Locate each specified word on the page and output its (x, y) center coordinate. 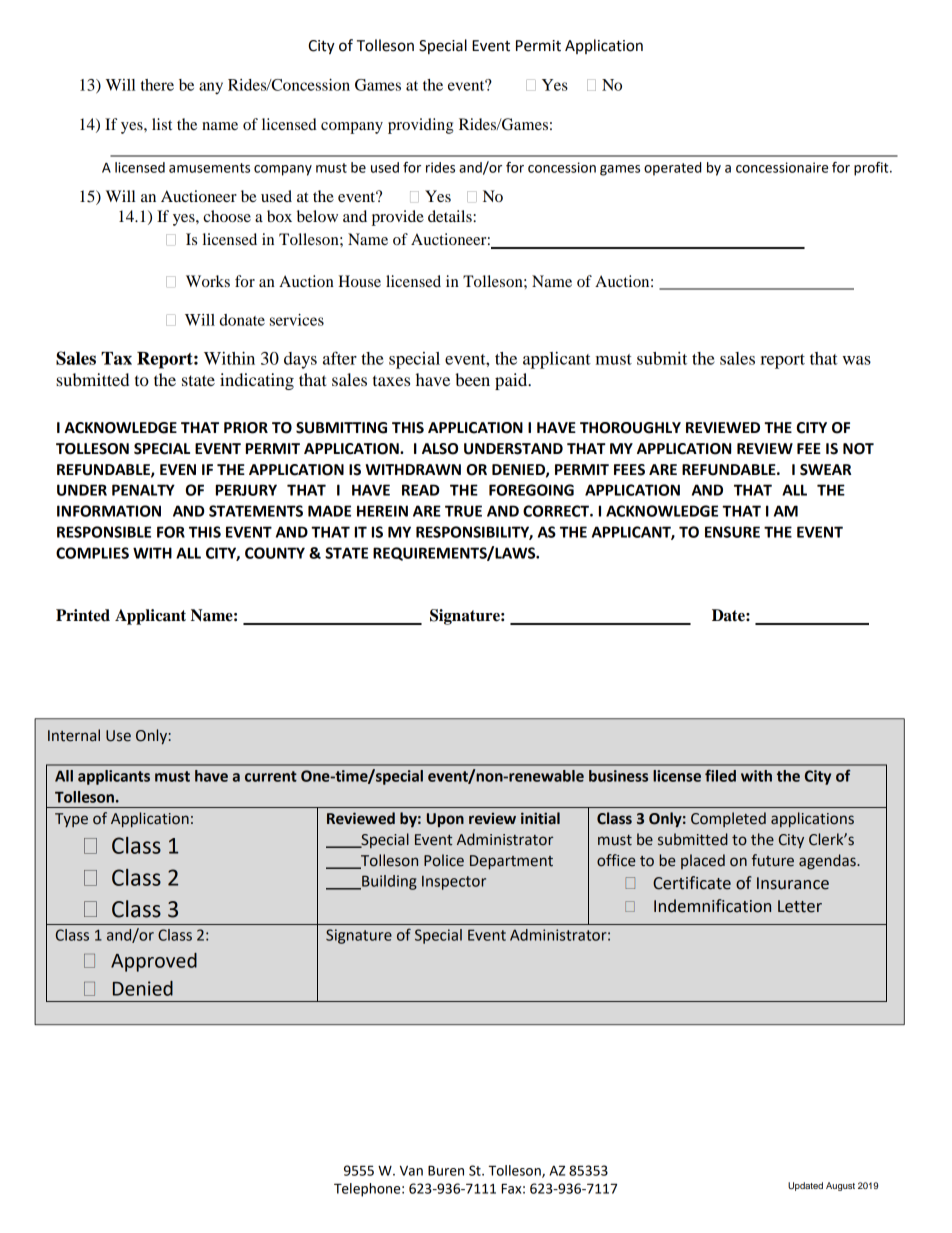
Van (411, 1171)
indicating (257, 381)
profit (872, 169)
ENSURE (732, 532)
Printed (83, 615)
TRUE (463, 511)
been (472, 379)
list (162, 124)
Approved (154, 962)
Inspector (454, 883)
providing (420, 126)
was (856, 360)
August (840, 1186)
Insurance (793, 883)
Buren (446, 1170)
